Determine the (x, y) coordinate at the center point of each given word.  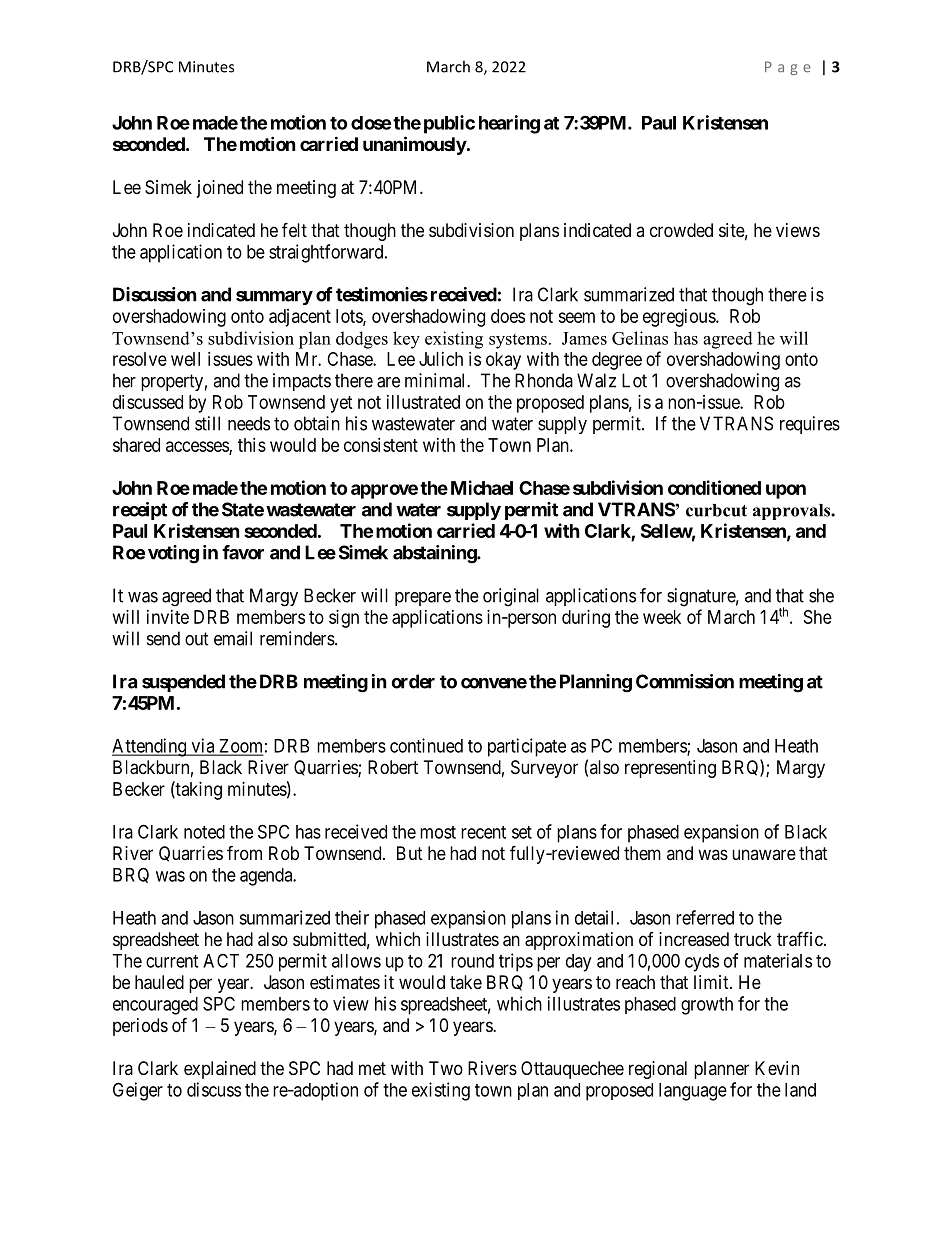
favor (243, 552)
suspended (183, 683)
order (413, 681)
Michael (482, 487)
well (185, 359)
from (244, 852)
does (508, 316)
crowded (681, 230)
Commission (685, 681)
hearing (509, 124)
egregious (680, 318)
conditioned (714, 487)
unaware (764, 854)
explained (220, 1070)
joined (220, 189)
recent (483, 832)
